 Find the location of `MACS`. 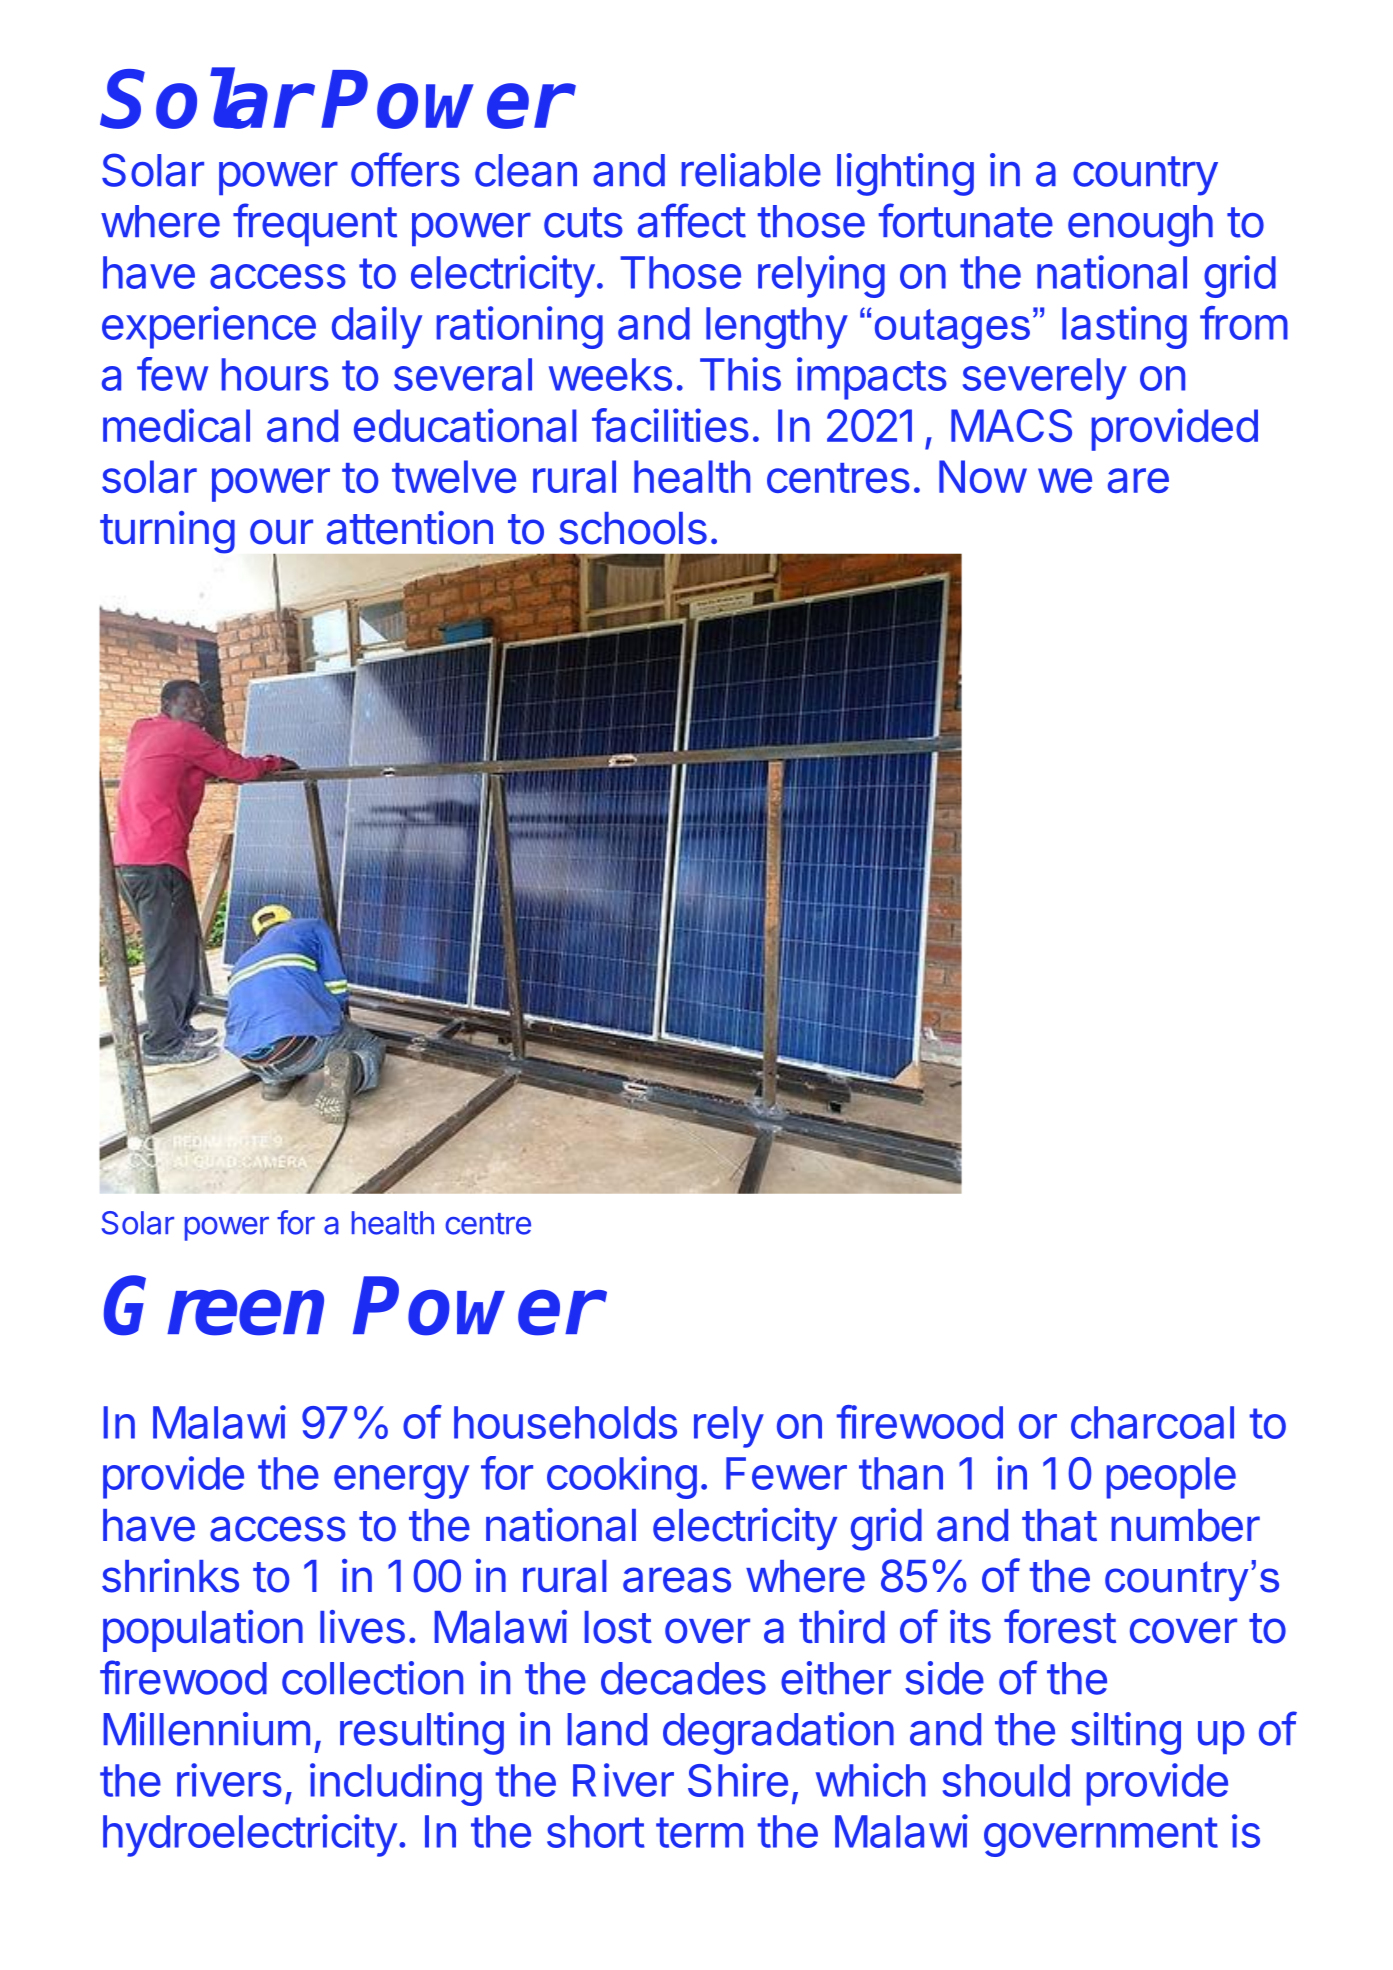

MACS is located at coordinates (1011, 425).
